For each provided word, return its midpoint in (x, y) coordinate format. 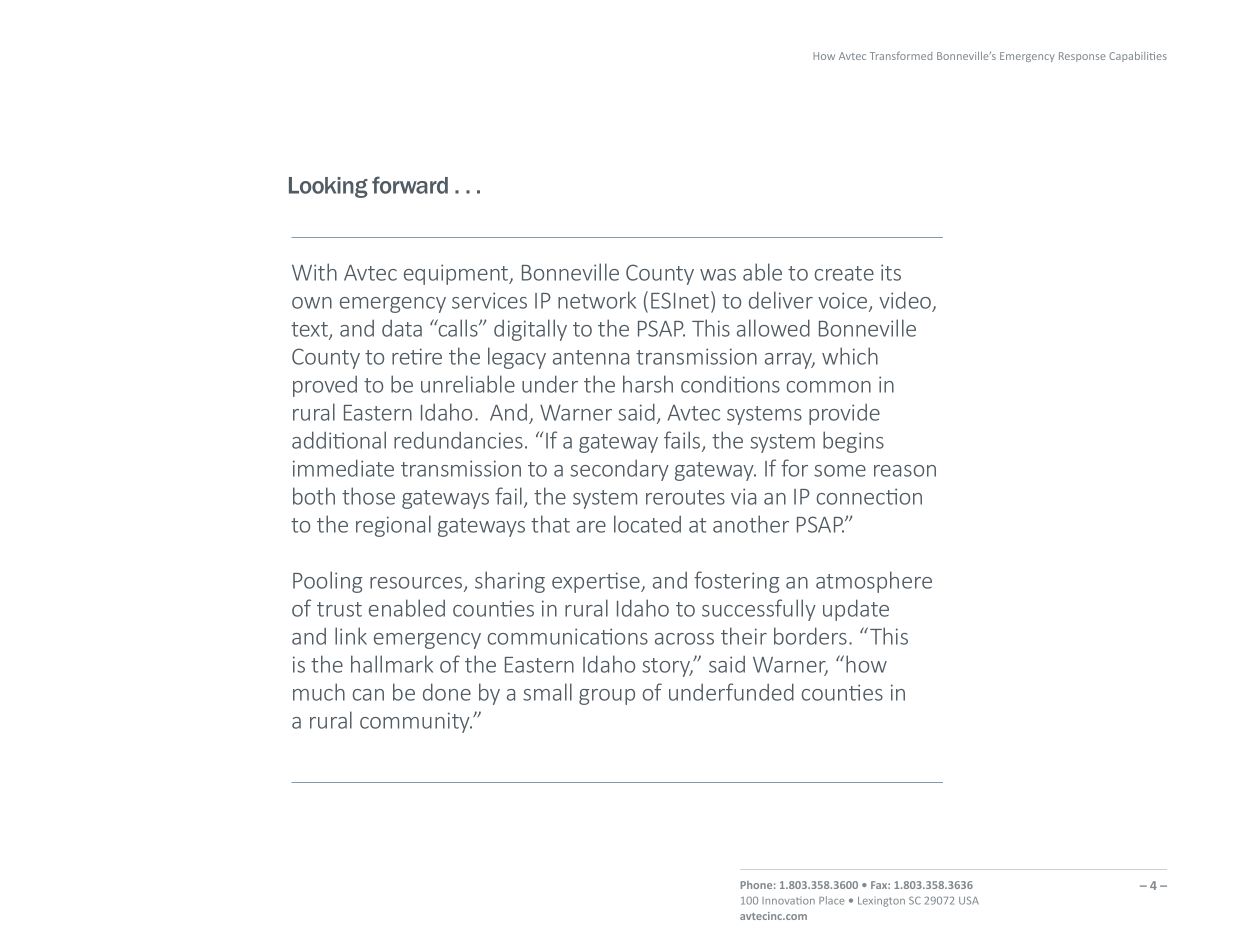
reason (905, 471)
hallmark (392, 664)
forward (410, 185)
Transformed (901, 55)
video (906, 301)
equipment (457, 274)
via (743, 496)
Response (1082, 57)
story (667, 667)
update (856, 610)
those (368, 496)
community (416, 722)
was (718, 275)
